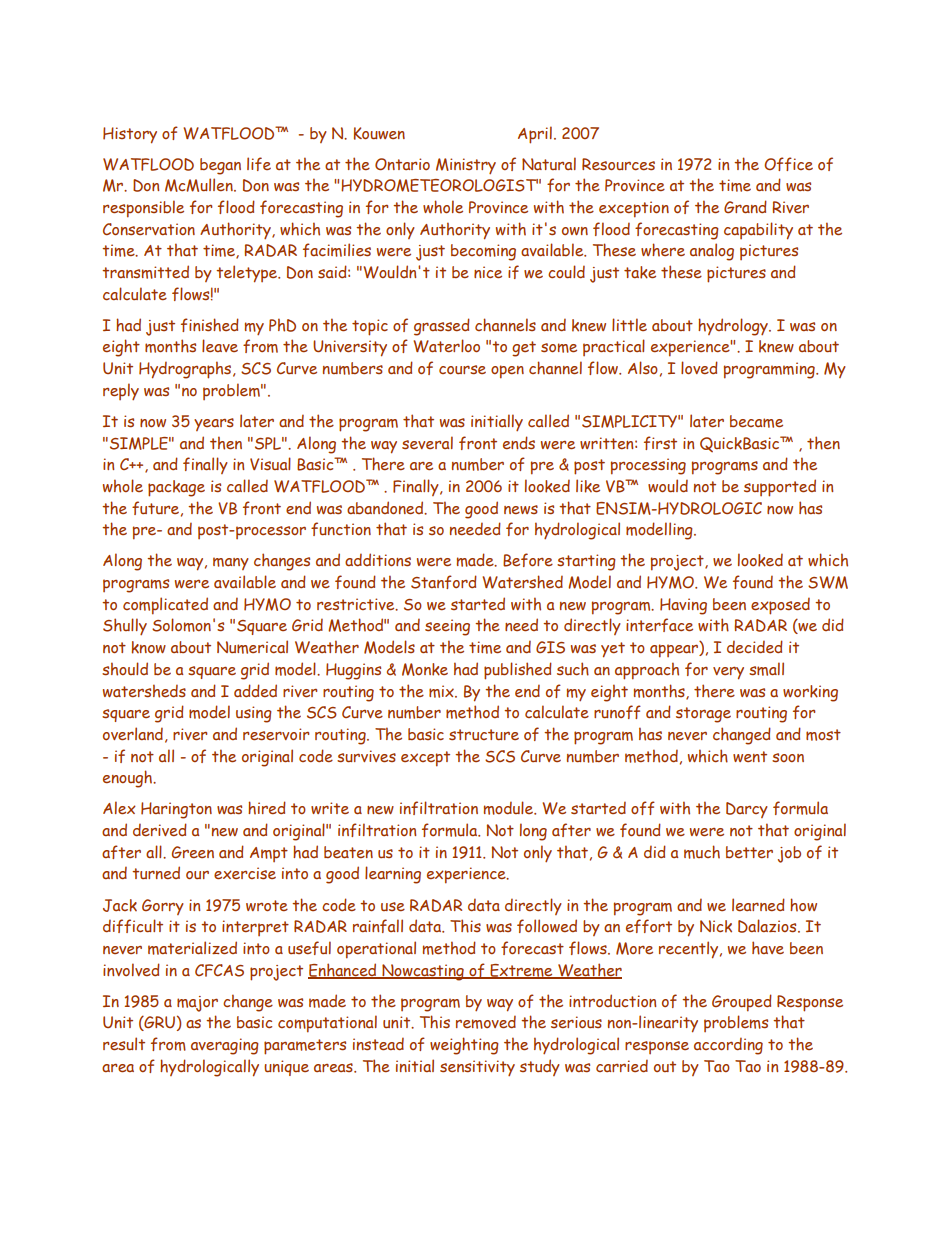 The width and height of the screenshot is (952, 1233). What do you see at coordinates (444, 582) in the screenshot?
I see `Stanford` at bounding box center [444, 582].
